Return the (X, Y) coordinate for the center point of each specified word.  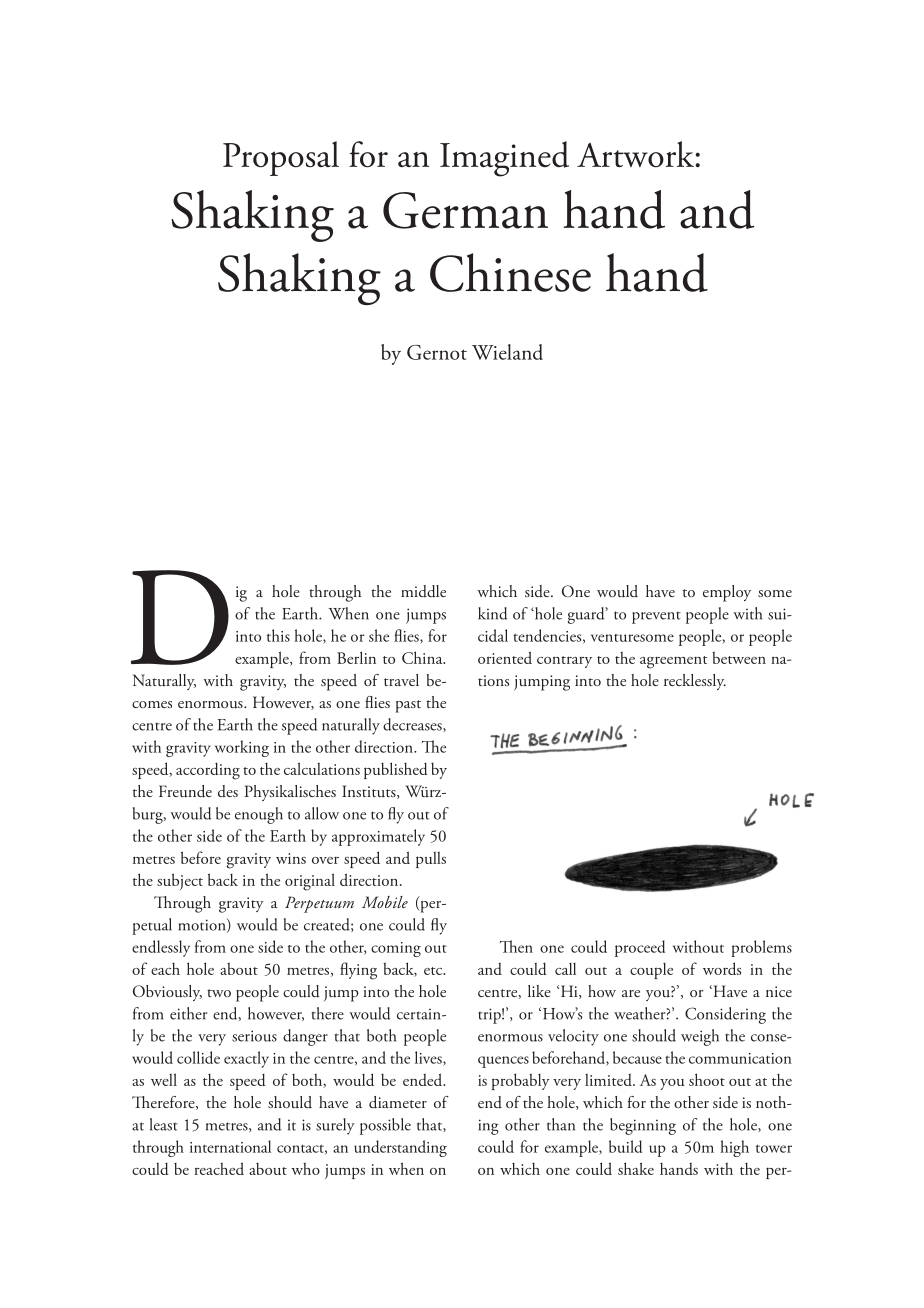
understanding (400, 1148)
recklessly (695, 682)
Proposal (281, 158)
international (230, 1146)
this (278, 635)
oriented (505, 657)
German (465, 210)
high (734, 1148)
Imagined (504, 159)
